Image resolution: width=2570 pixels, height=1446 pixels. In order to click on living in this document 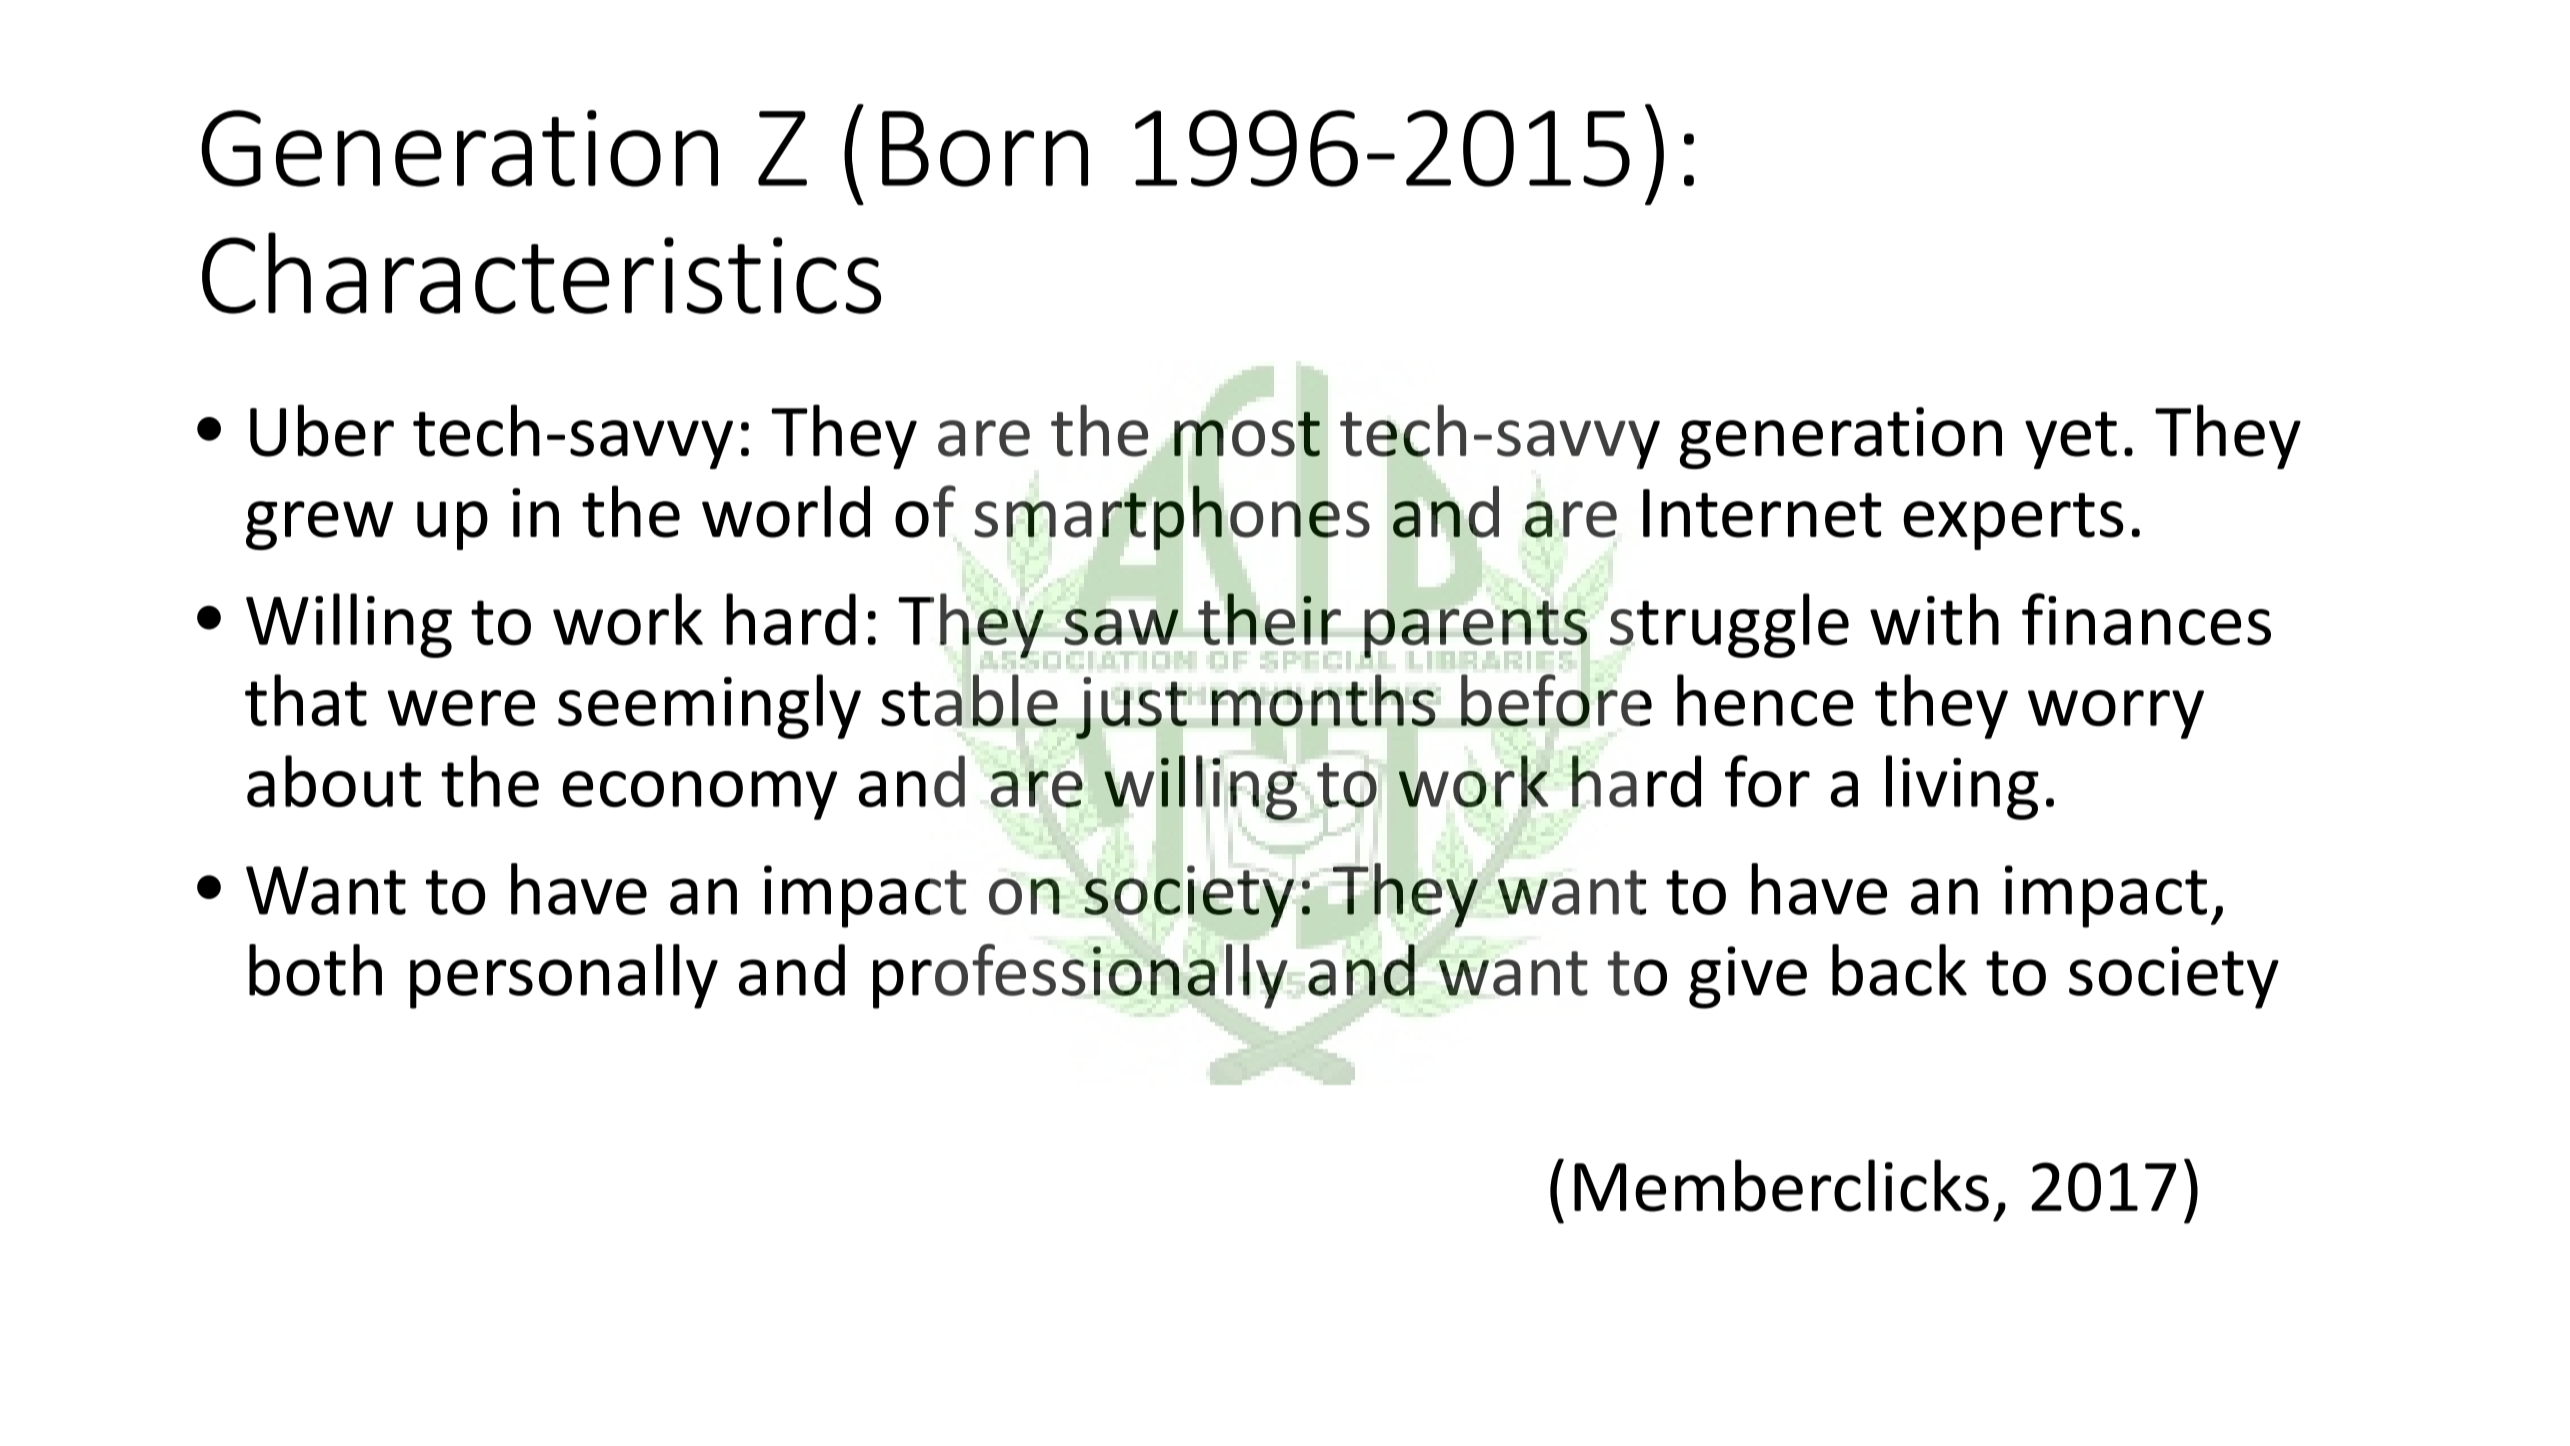, I will do `click(1962, 787)`.
